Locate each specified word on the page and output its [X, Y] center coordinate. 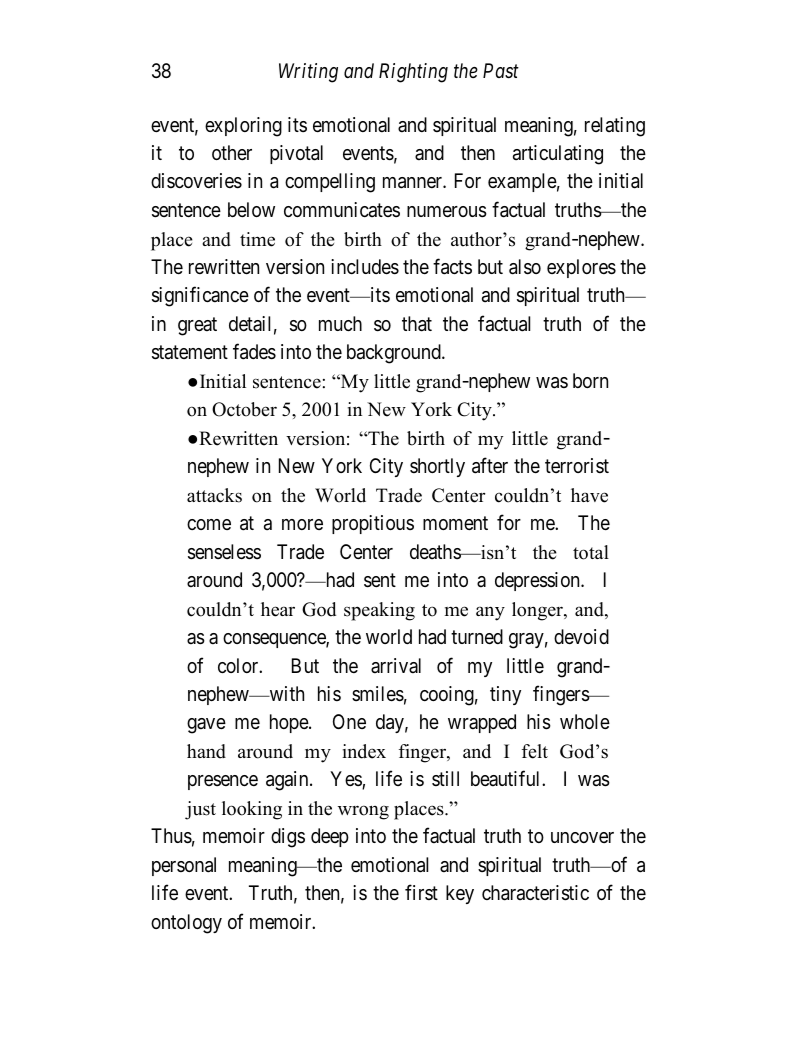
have [589, 495]
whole [585, 721]
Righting [413, 73]
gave [206, 726]
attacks [214, 495]
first [421, 892]
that [417, 324]
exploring [243, 127]
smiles [378, 694]
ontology [186, 924]
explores [581, 268]
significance [200, 297]
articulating [558, 155]
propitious [373, 524]
